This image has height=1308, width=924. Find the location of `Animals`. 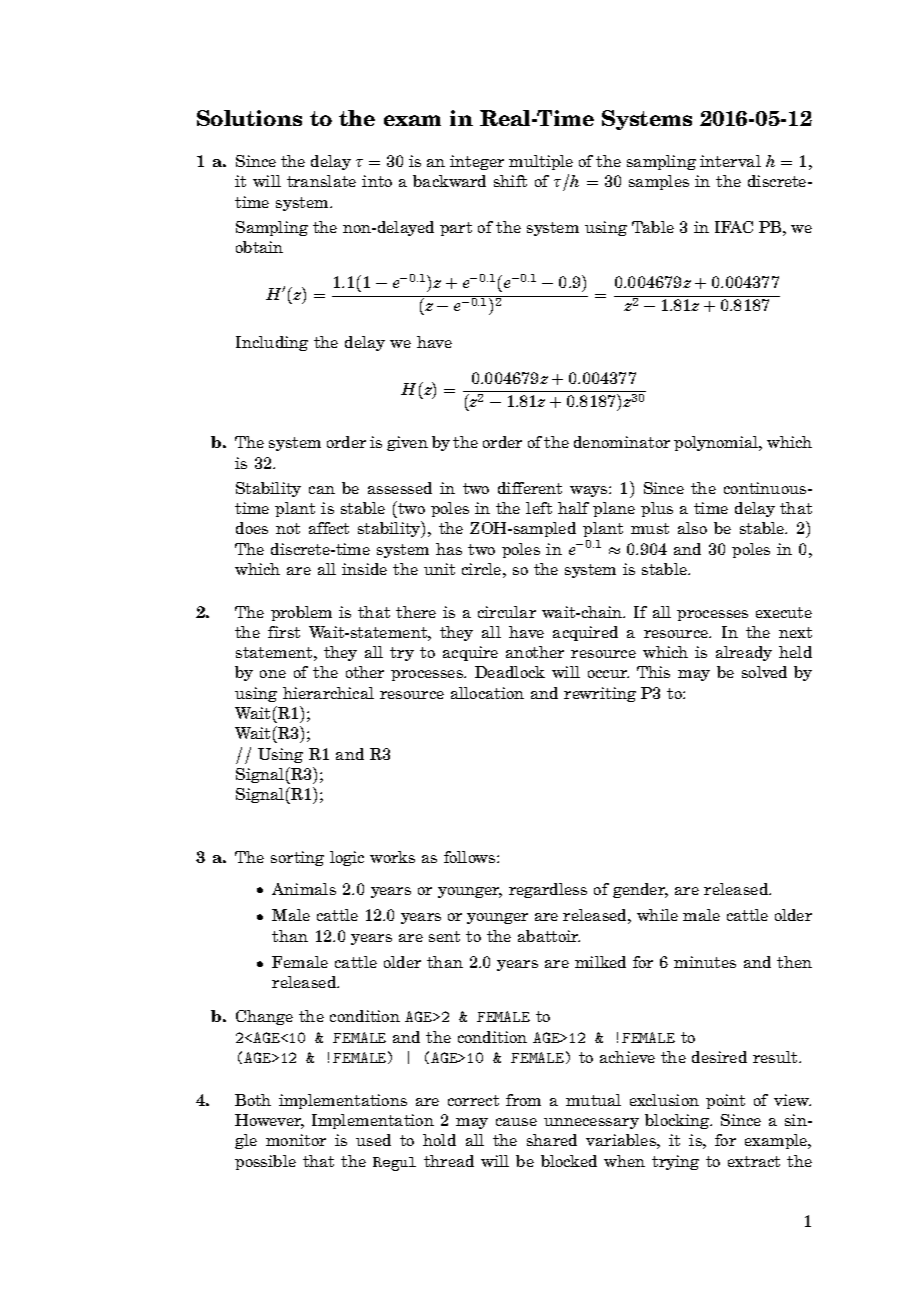

Animals is located at coordinates (304, 889).
